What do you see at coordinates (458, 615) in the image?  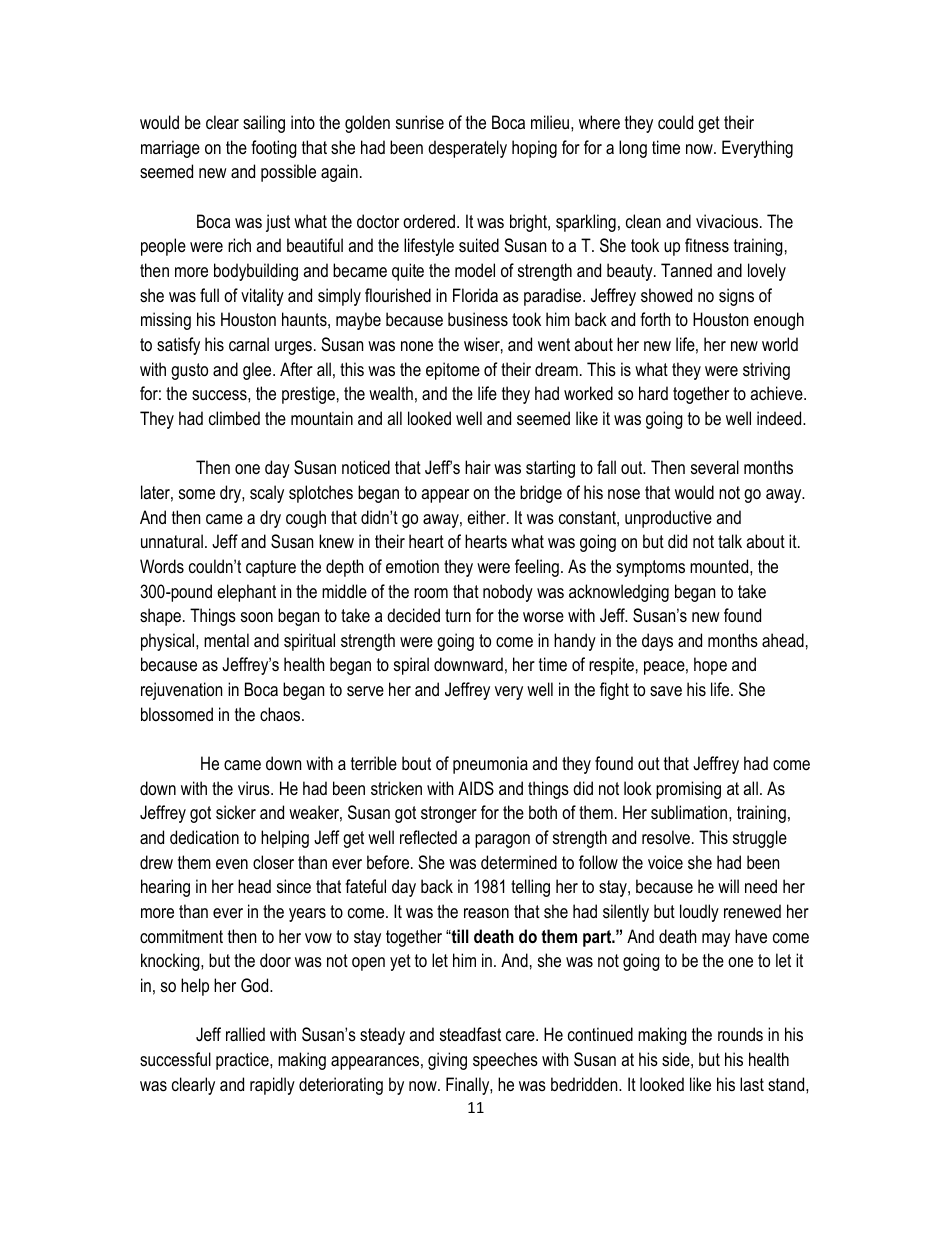 I see `turn` at bounding box center [458, 615].
